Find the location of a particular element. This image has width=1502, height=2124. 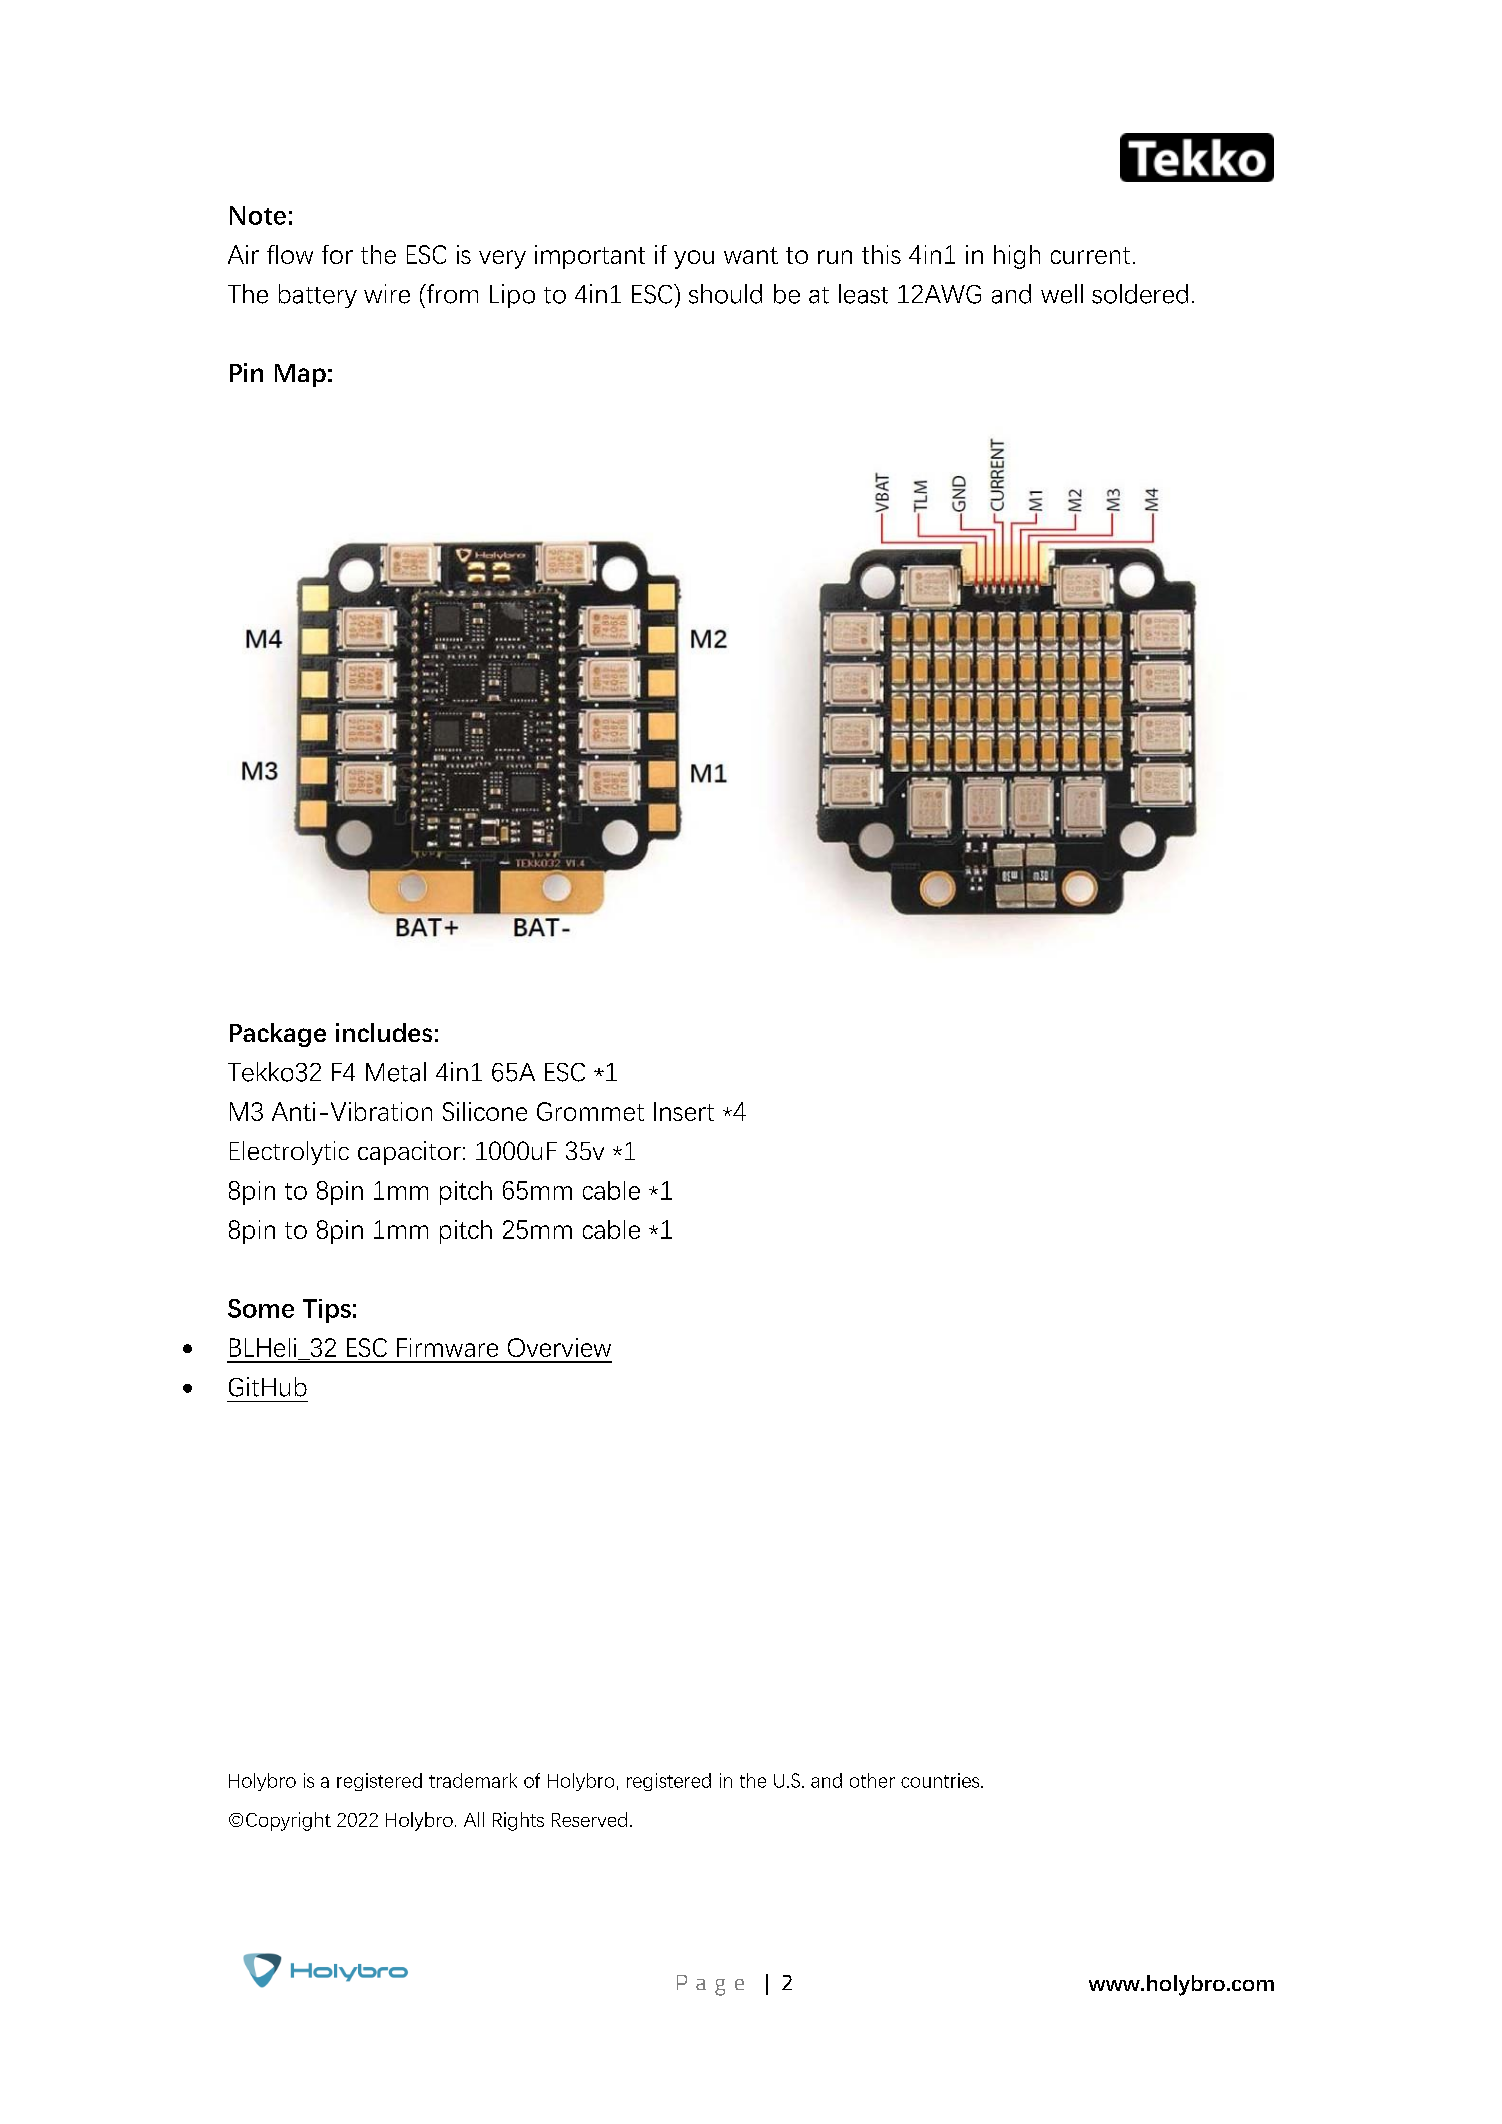

Insert is located at coordinates (684, 1111).
